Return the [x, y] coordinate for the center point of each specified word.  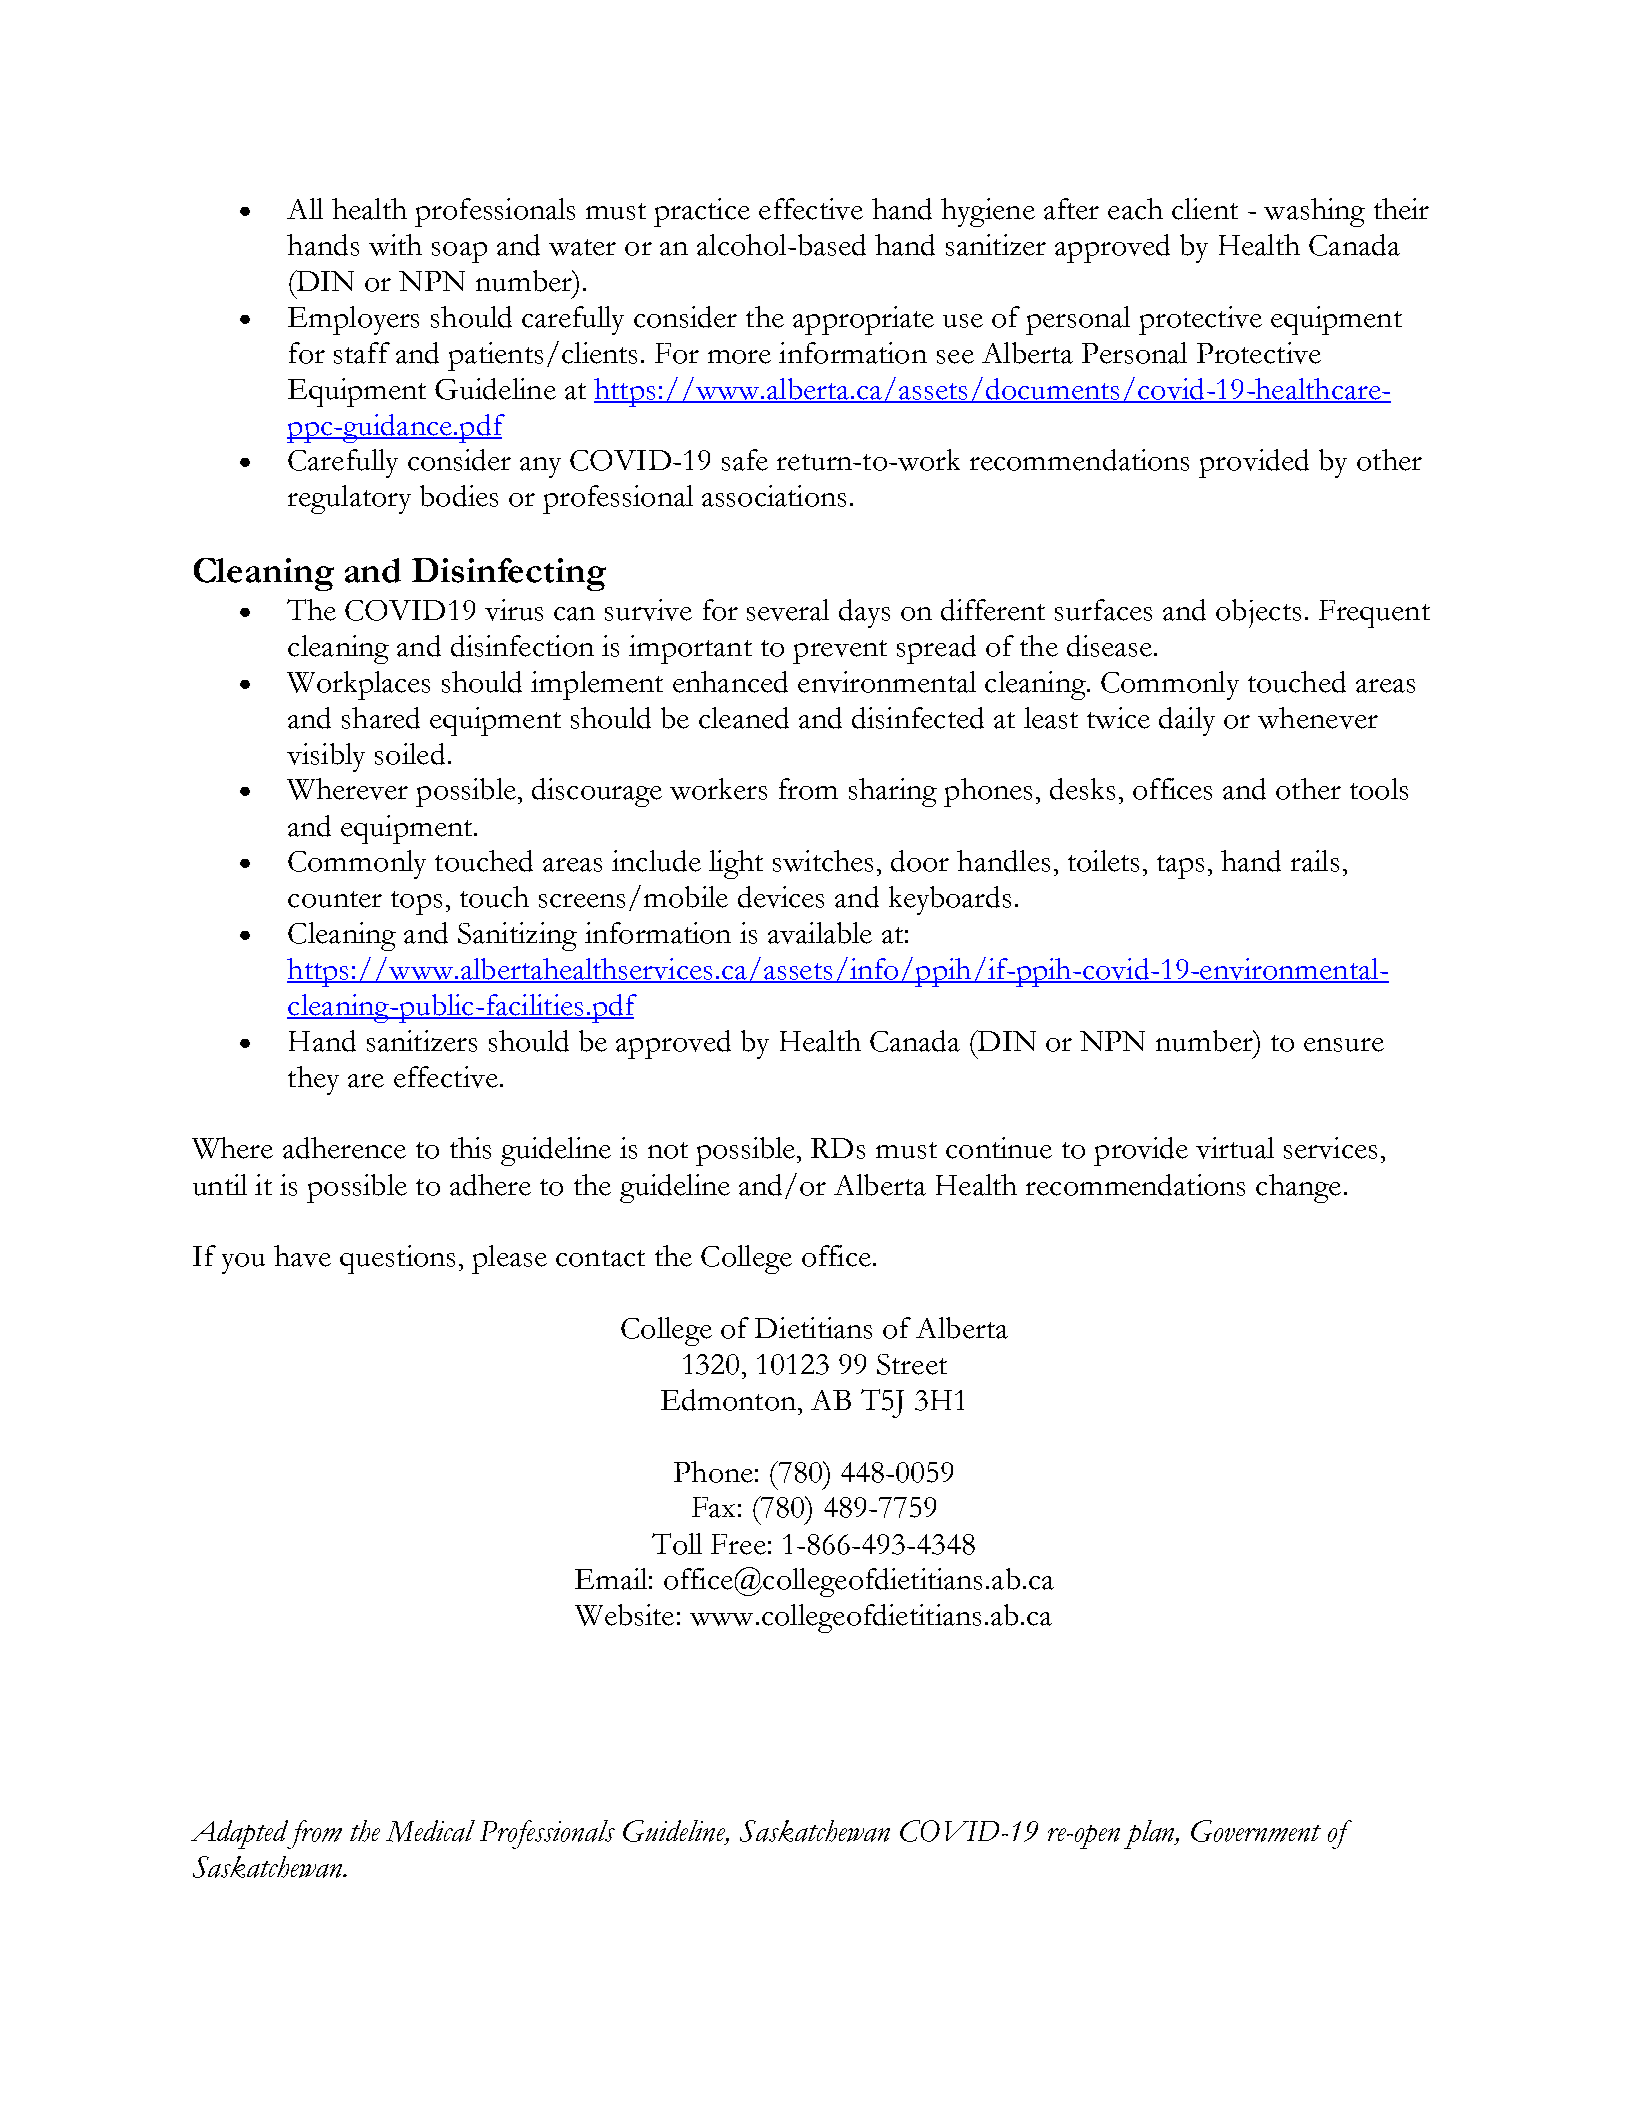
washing [1314, 212]
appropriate [863, 320]
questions [397, 1259]
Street [912, 1364]
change [1298, 1188]
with [395, 245]
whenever [1318, 718]
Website [624, 1615]
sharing [893, 792]
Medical [430, 1831]
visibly [326, 757]
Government [1256, 1831]
